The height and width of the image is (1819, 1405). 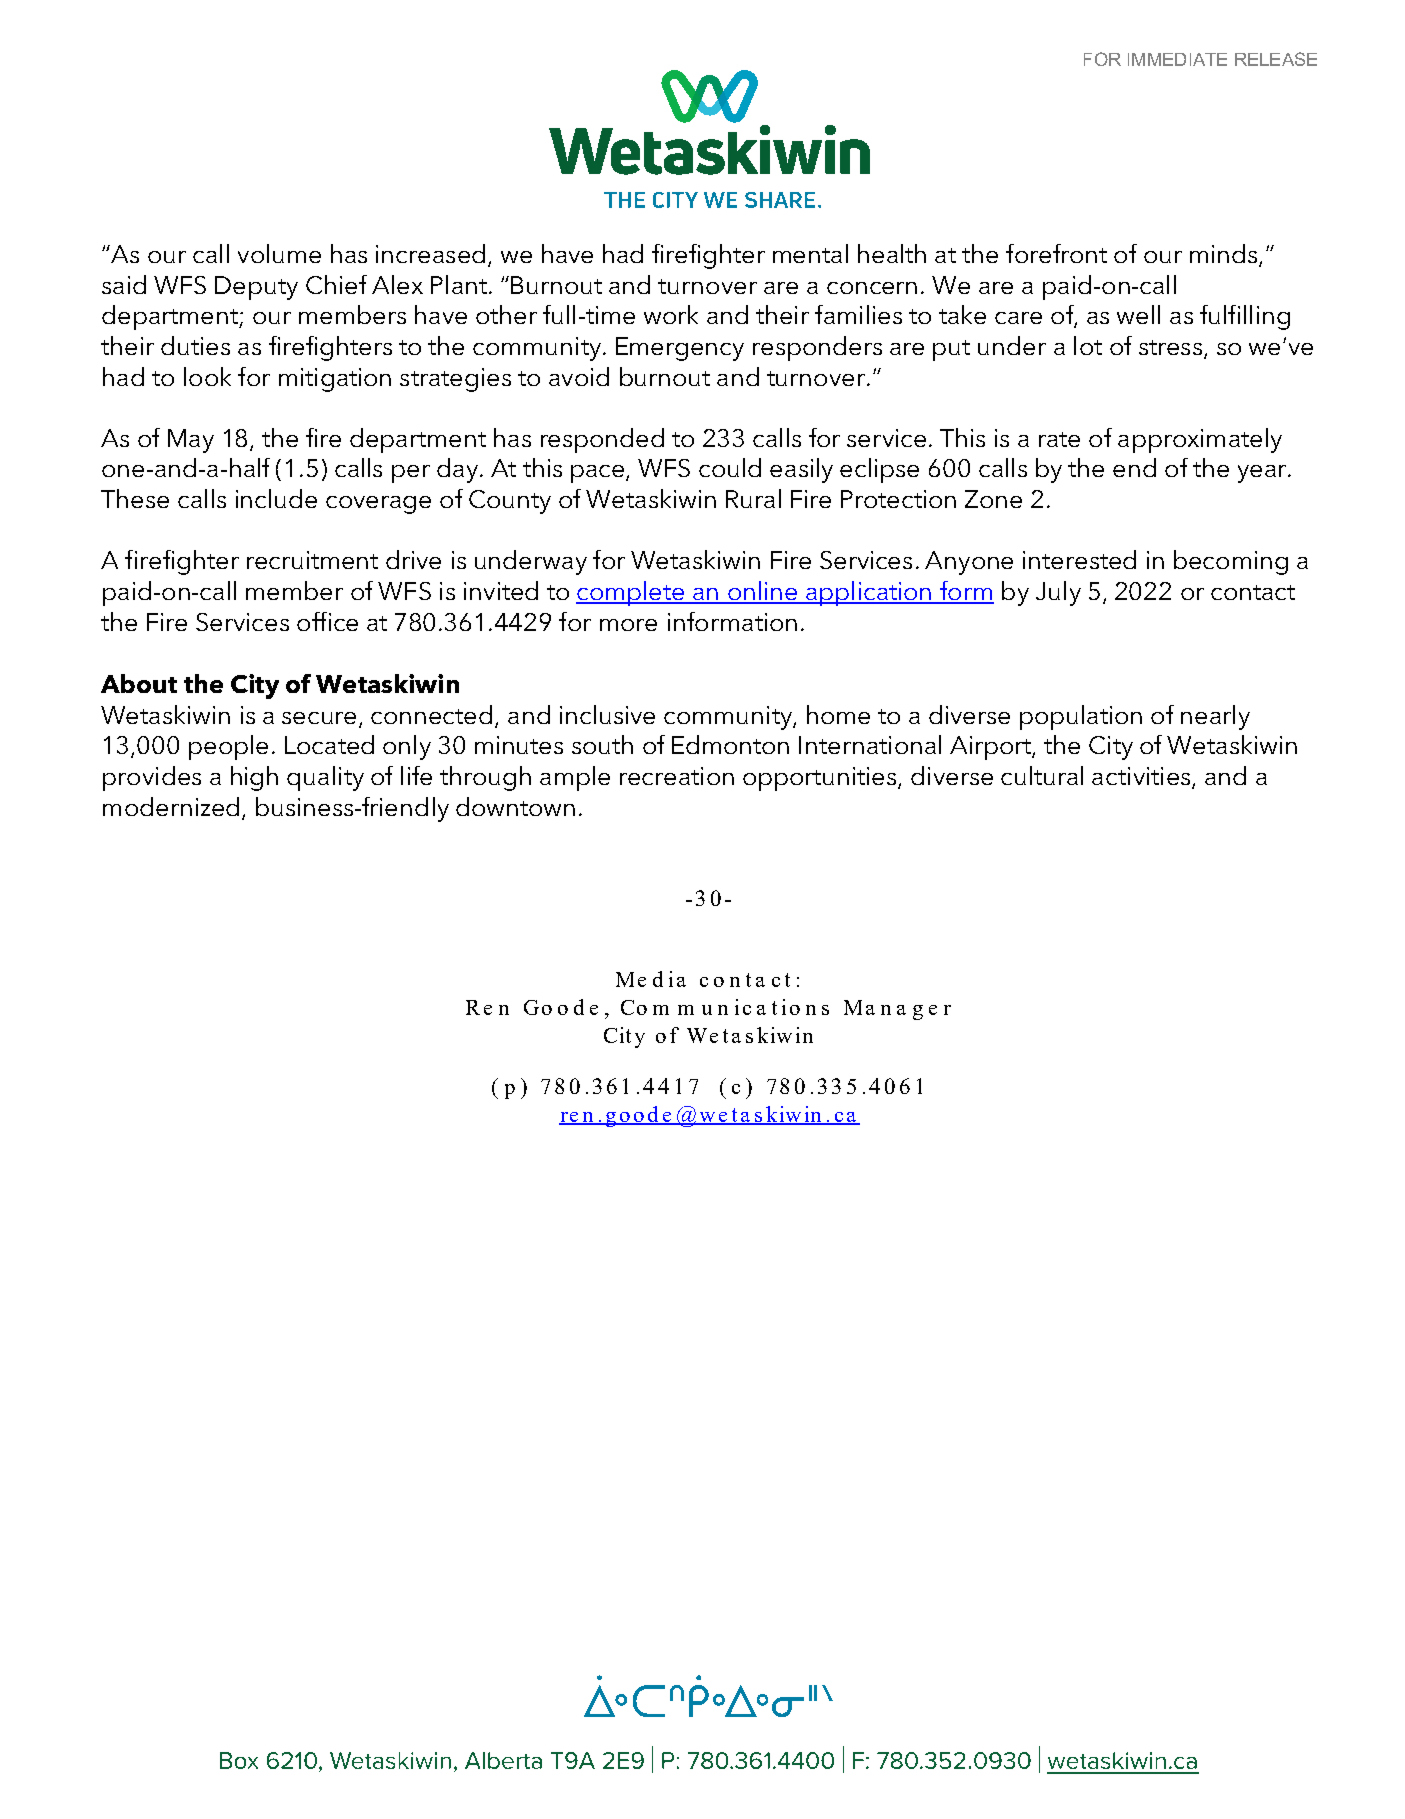 I want to click on recreation, so click(x=677, y=776).
